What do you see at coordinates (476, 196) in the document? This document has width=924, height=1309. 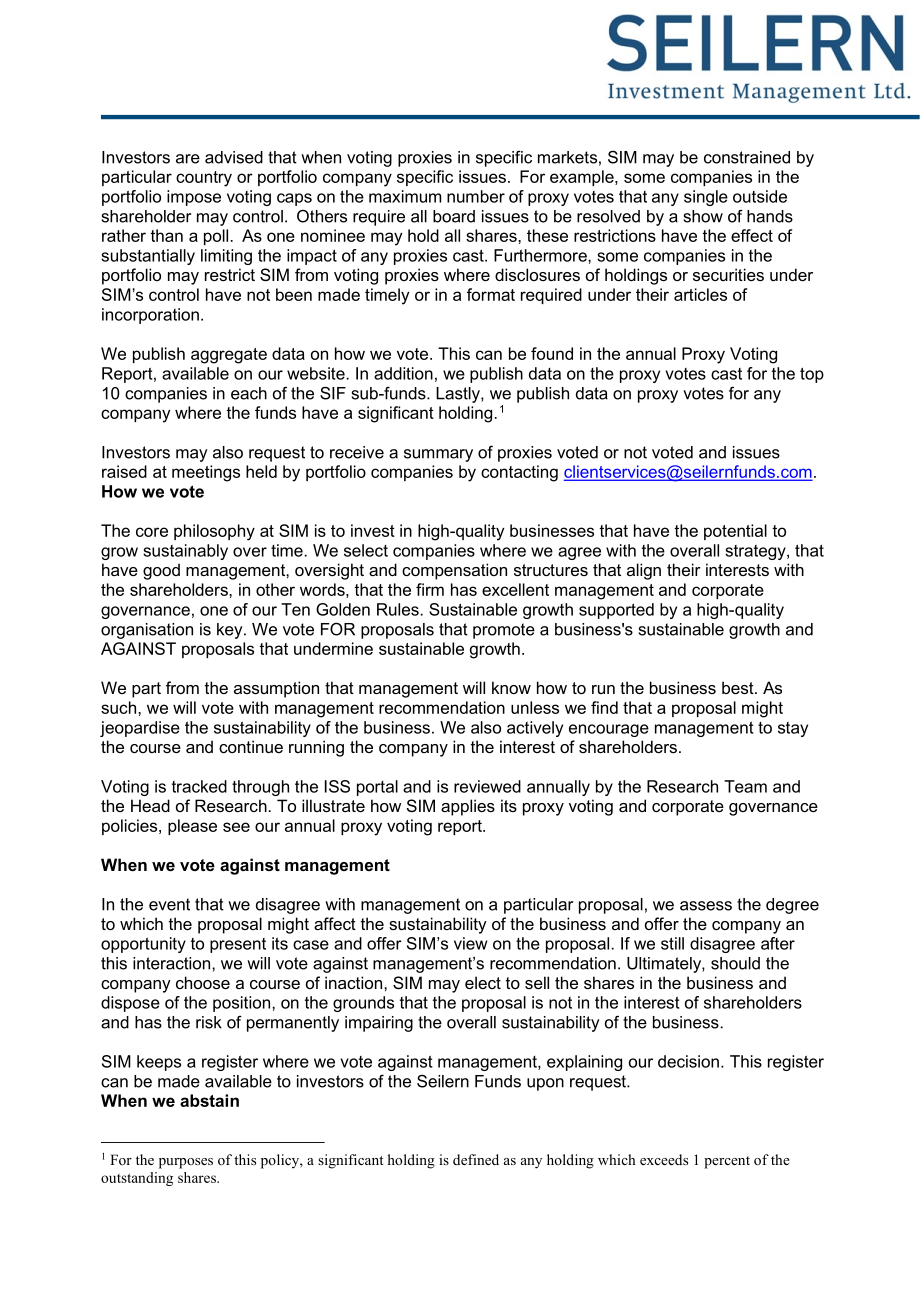 I see `number` at bounding box center [476, 196].
